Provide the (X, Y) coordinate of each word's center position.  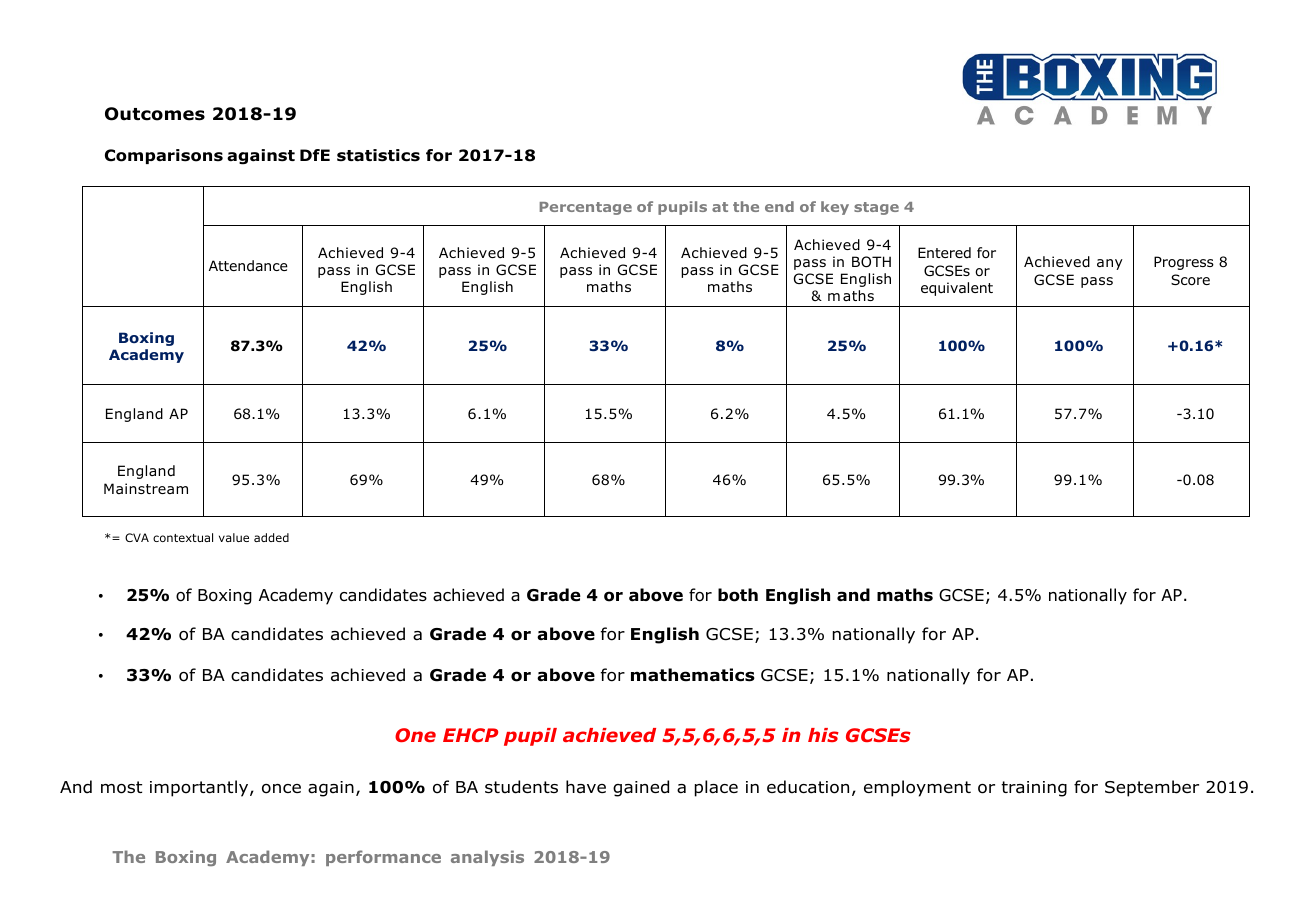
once (281, 789)
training (1034, 789)
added (271, 537)
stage (876, 208)
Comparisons (164, 156)
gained (641, 788)
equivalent (957, 289)
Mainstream (146, 488)
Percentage (586, 208)
